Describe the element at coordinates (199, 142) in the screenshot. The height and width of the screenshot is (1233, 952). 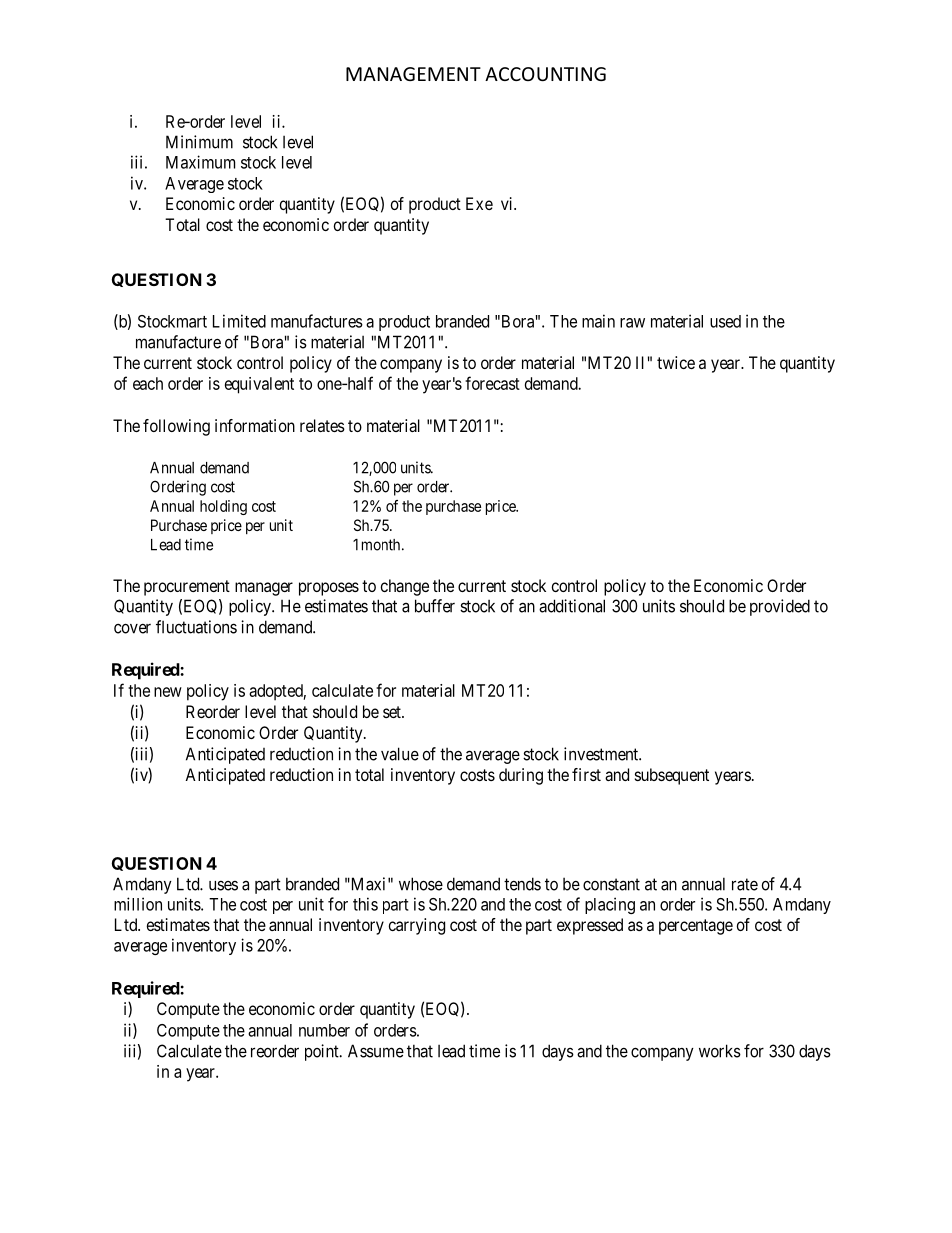
I see `Minimum` at that location.
